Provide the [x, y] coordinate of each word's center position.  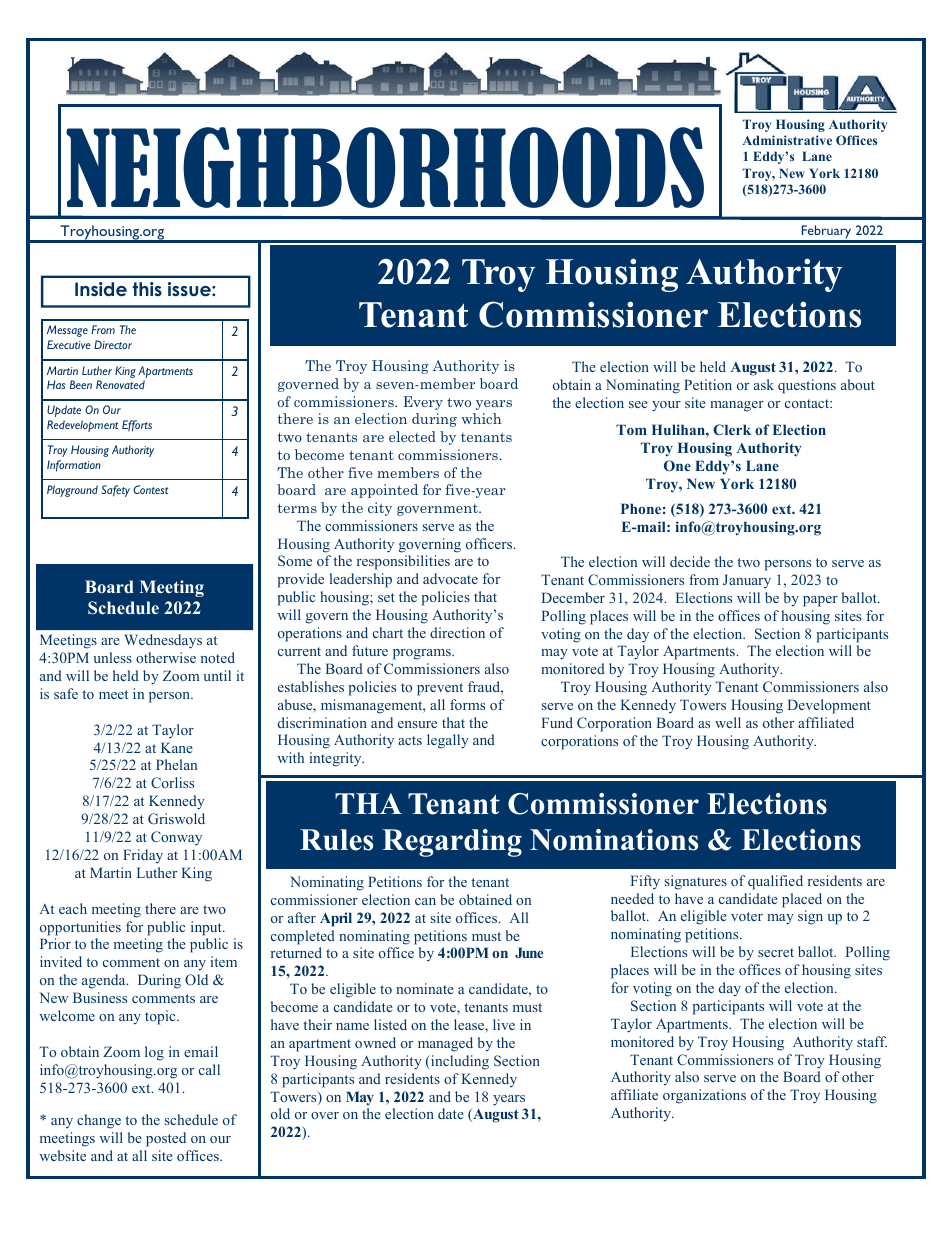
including [459, 1062]
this [147, 289]
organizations [704, 1096]
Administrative [787, 140]
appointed [384, 491]
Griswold [176, 818]
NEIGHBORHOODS [385, 167]
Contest [150, 489]
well [728, 722]
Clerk [732, 429]
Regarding [452, 843]
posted [166, 1139]
